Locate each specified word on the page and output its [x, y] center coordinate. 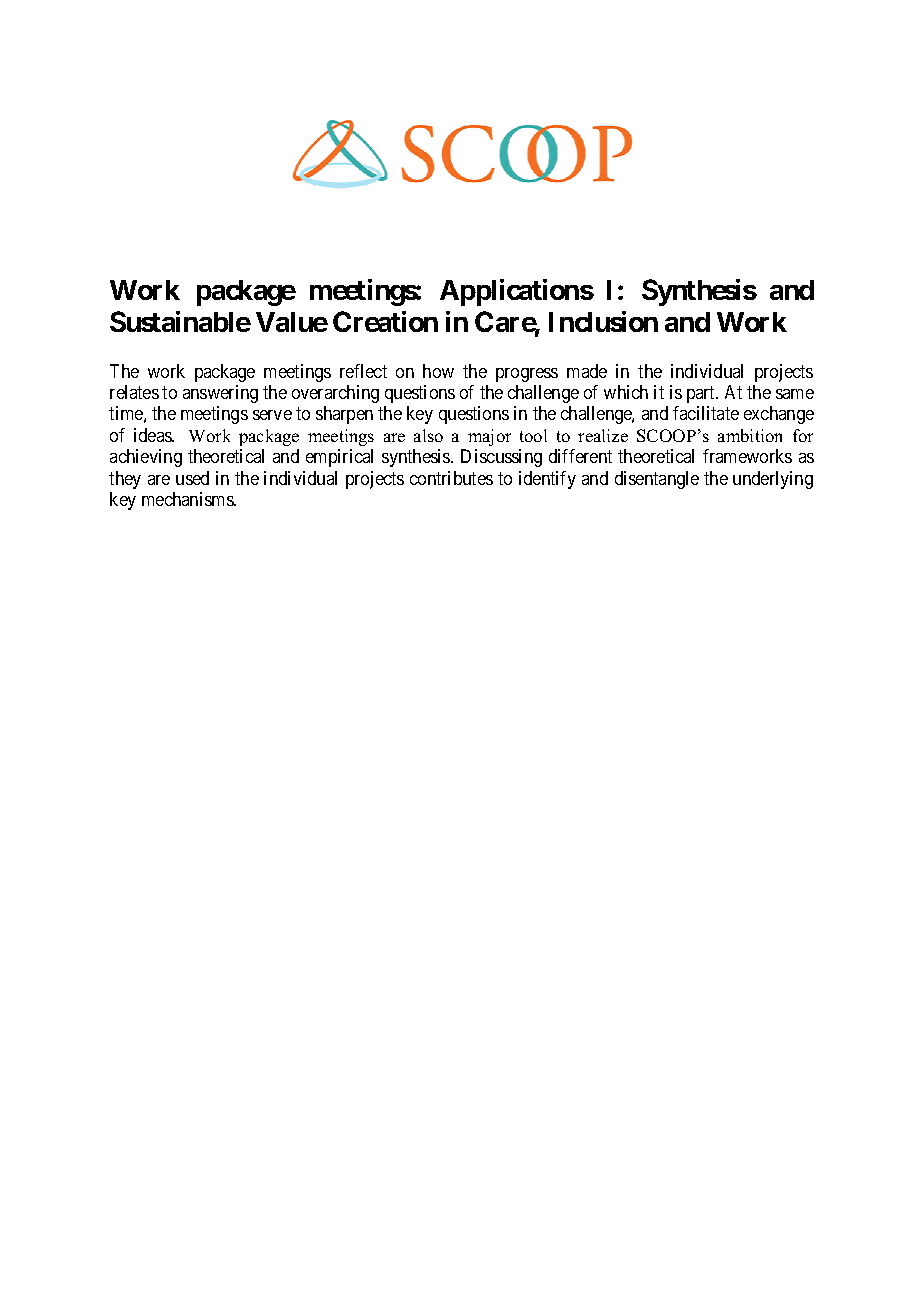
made [587, 371]
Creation [385, 321]
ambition [750, 435]
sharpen [344, 415]
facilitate [706, 413]
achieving [146, 458]
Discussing [501, 458]
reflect [363, 371]
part [702, 394]
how [438, 371]
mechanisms [188, 499]
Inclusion [603, 321]
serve [272, 415]
